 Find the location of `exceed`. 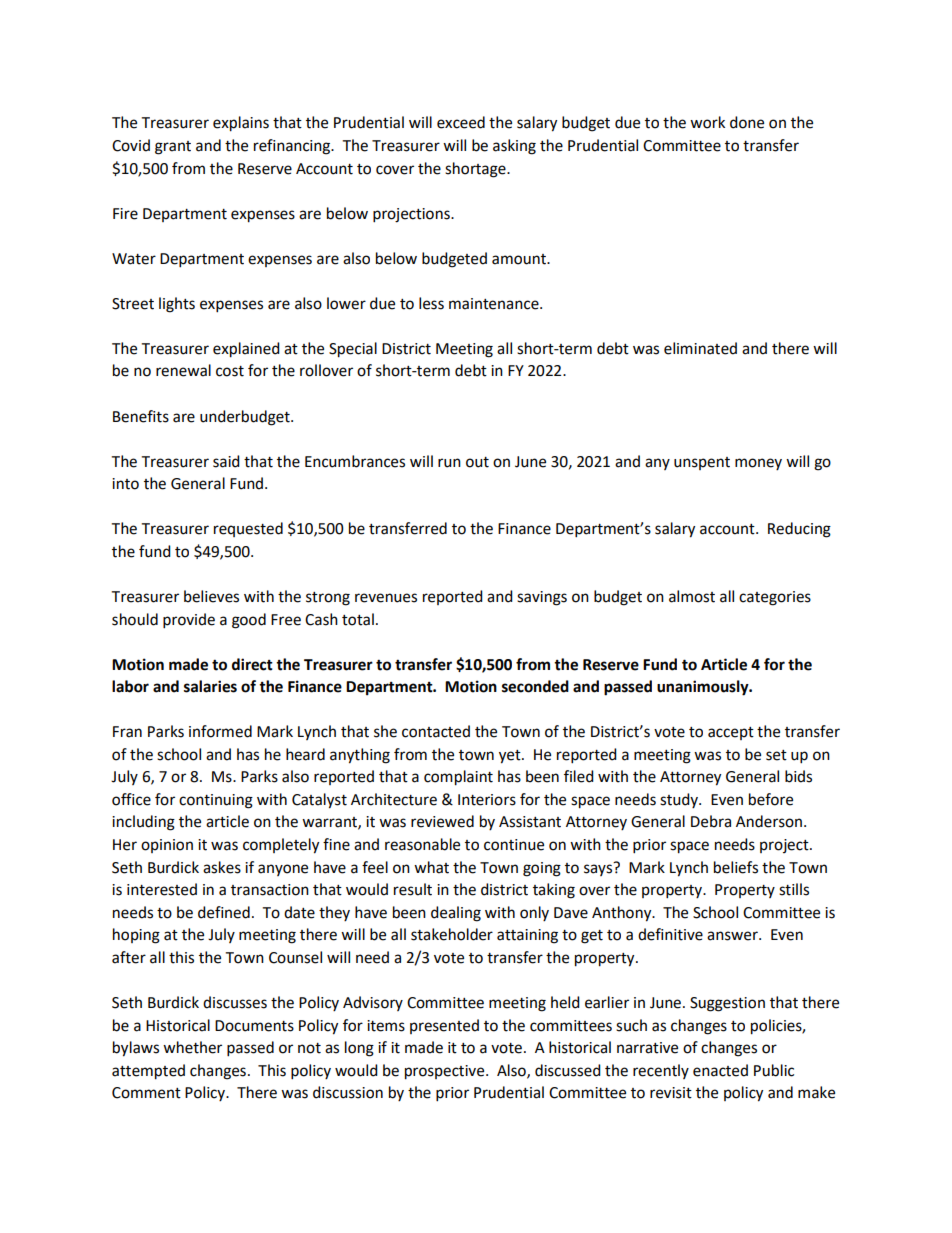

exceed is located at coordinates (461, 122).
